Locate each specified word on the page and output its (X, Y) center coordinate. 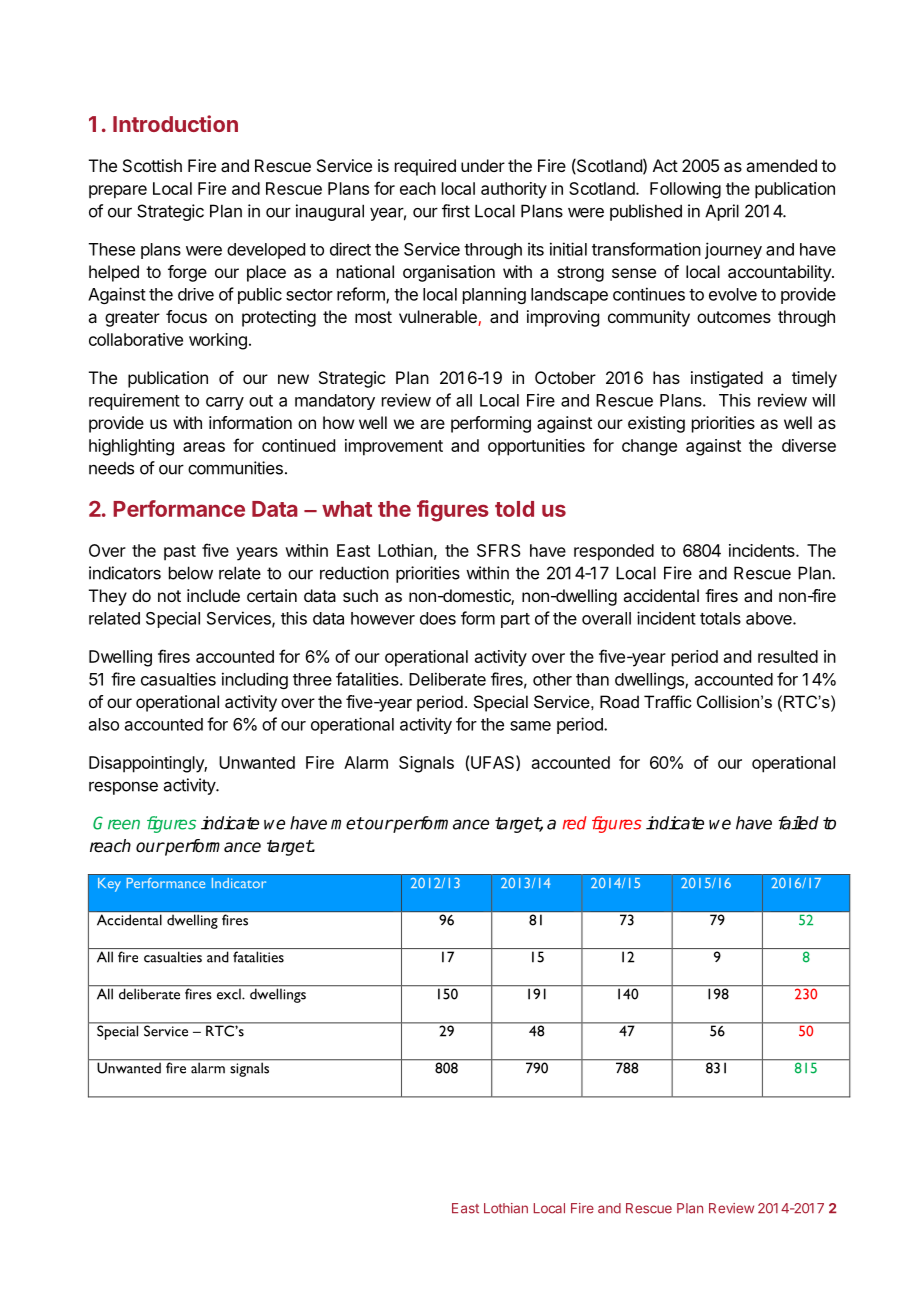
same (530, 726)
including (255, 680)
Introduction (175, 123)
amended (781, 165)
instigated (727, 379)
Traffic (668, 701)
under (483, 165)
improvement (394, 447)
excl (230, 994)
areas (204, 447)
